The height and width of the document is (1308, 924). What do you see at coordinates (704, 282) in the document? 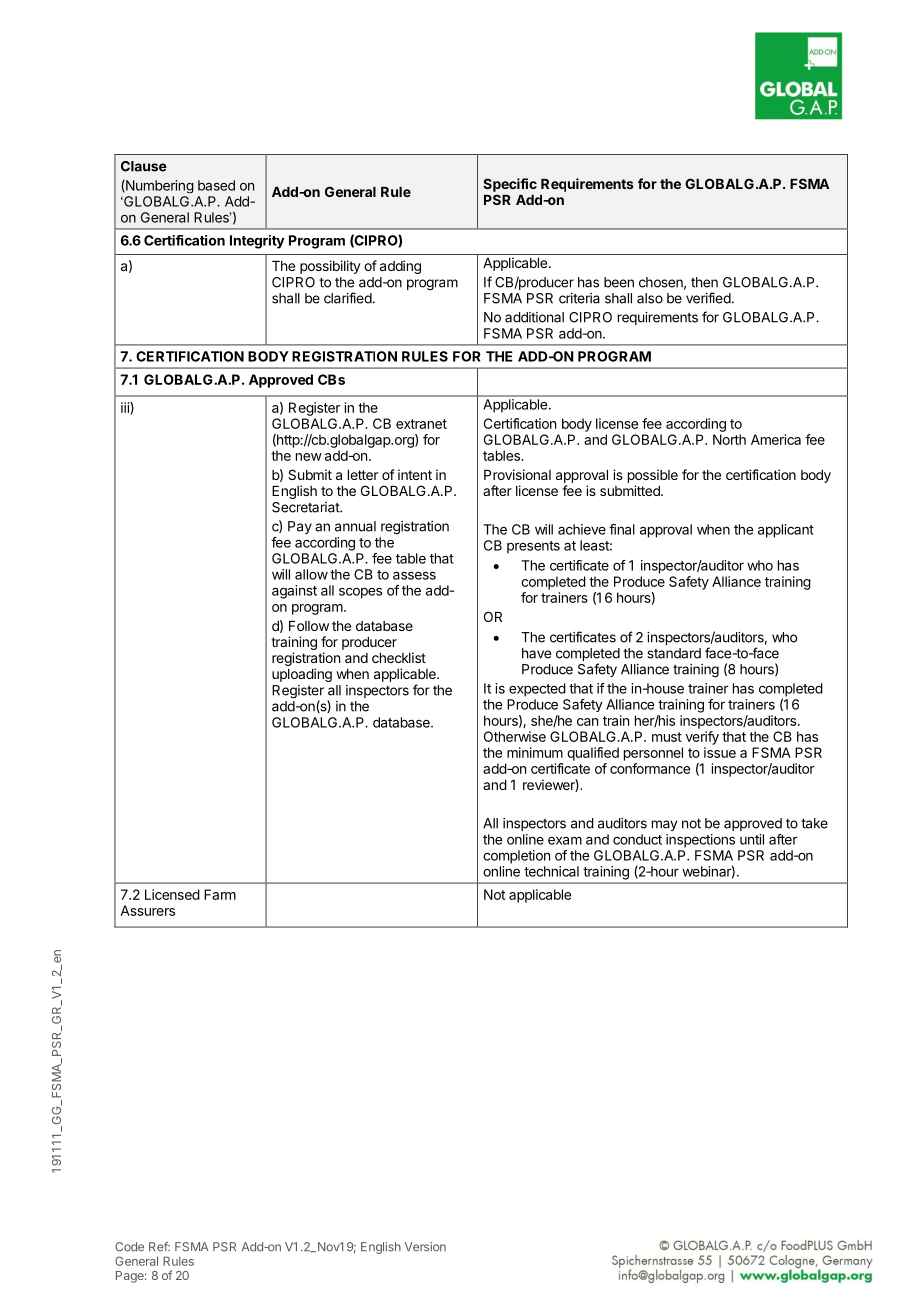
I see `then` at bounding box center [704, 282].
